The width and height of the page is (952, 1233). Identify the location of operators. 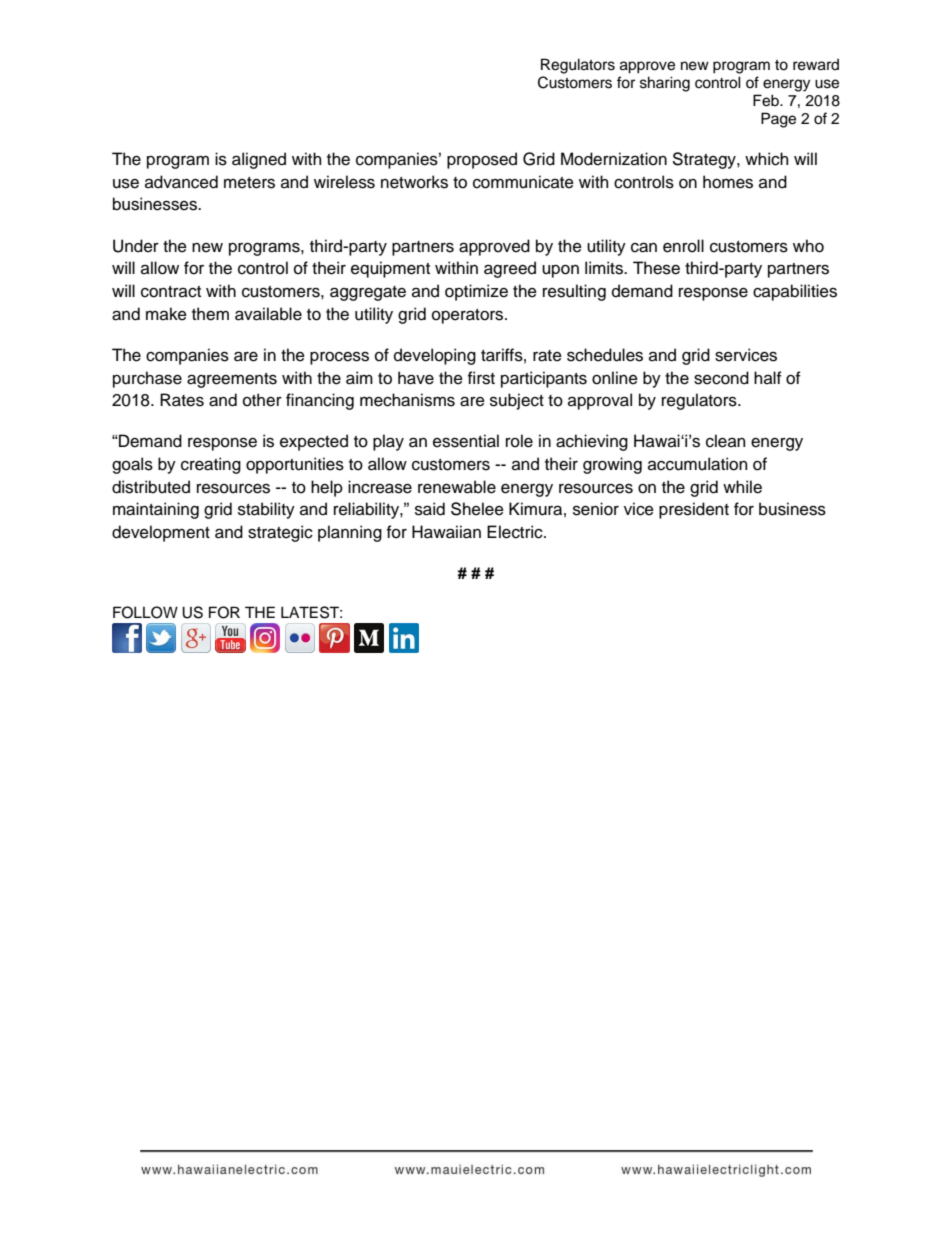
(469, 316).
